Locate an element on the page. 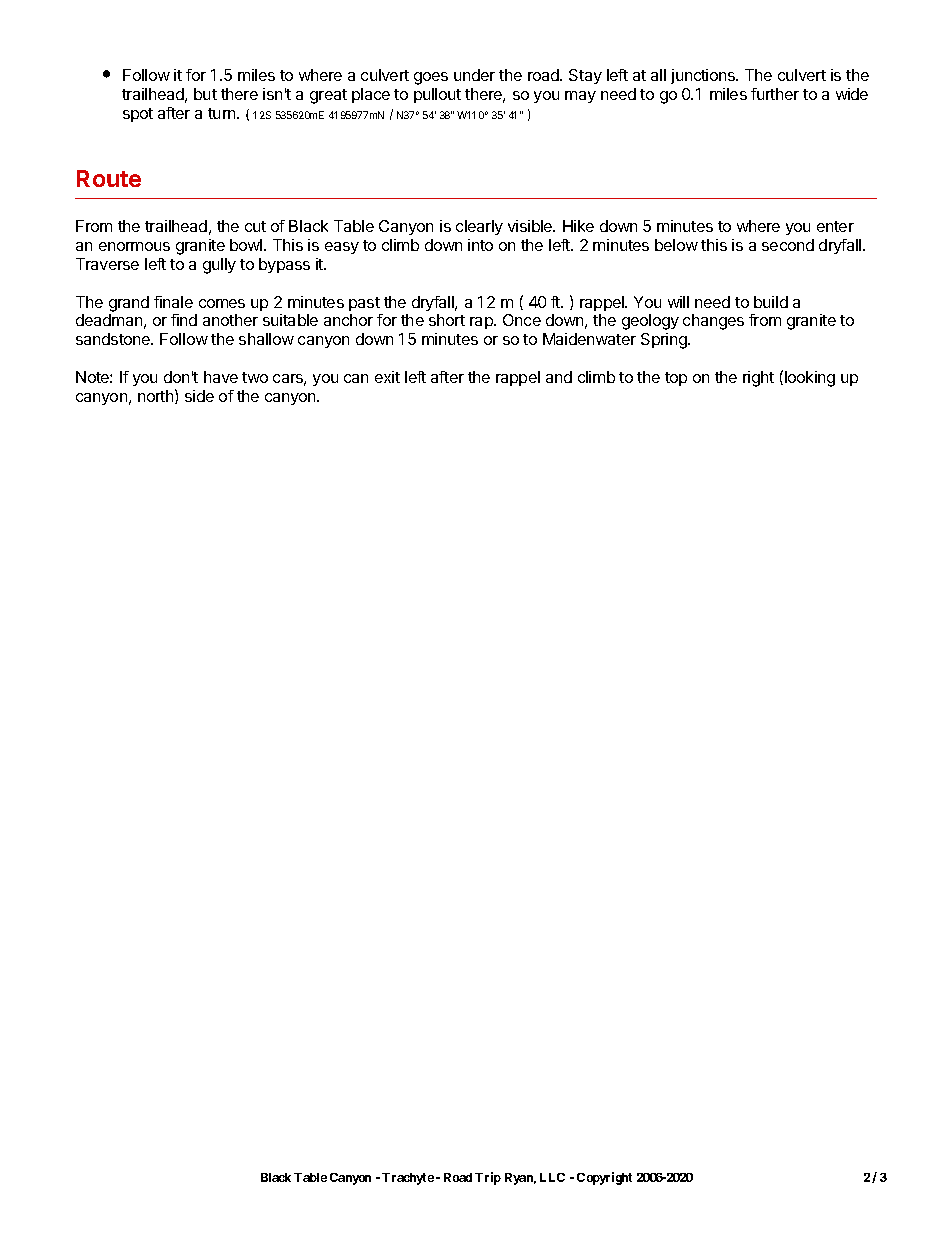  two is located at coordinates (255, 377).
